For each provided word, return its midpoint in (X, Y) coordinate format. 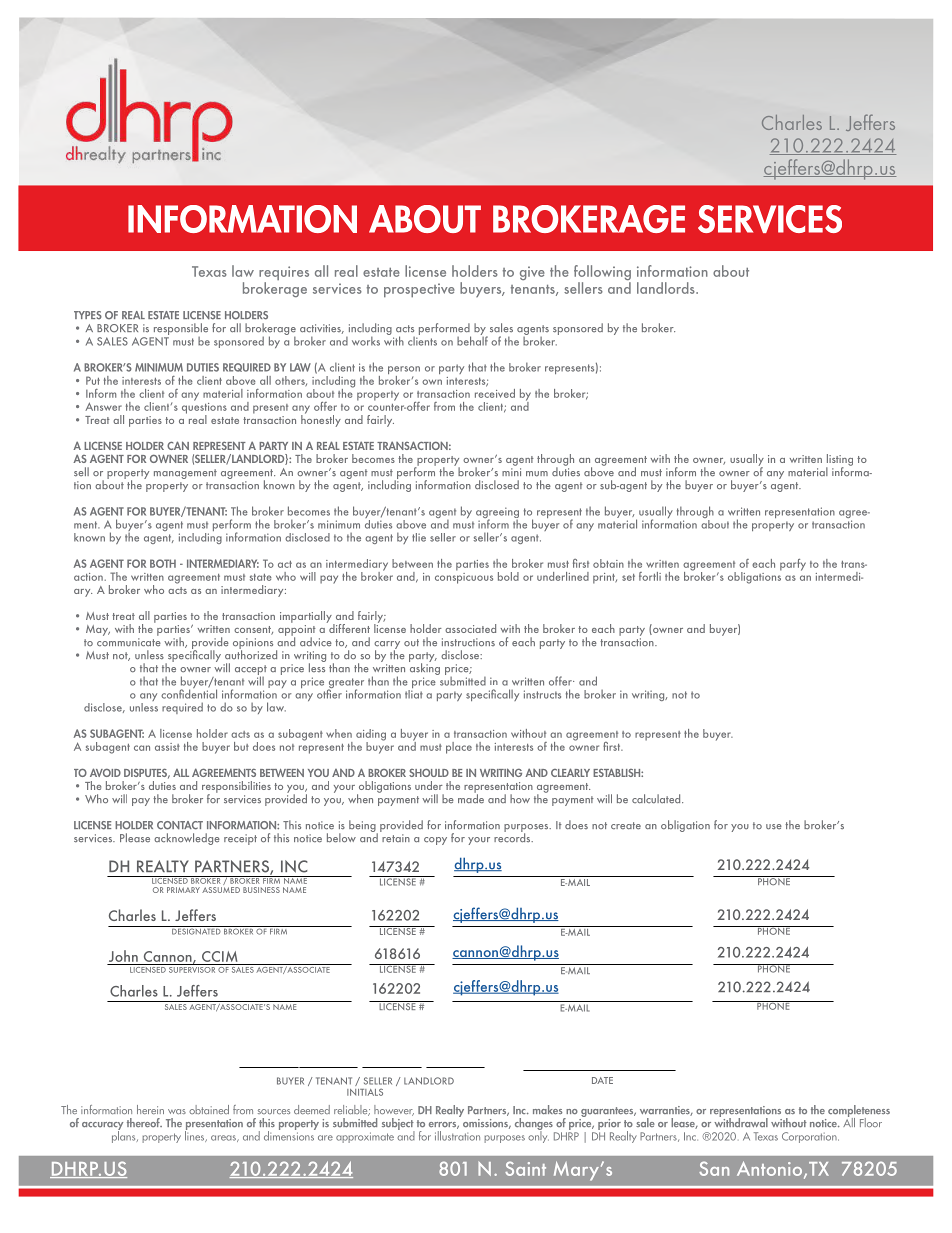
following (602, 274)
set (628, 577)
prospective (419, 290)
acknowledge (187, 839)
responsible (179, 330)
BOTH (163, 563)
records (513, 836)
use (774, 827)
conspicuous (464, 577)
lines (196, 1135)
